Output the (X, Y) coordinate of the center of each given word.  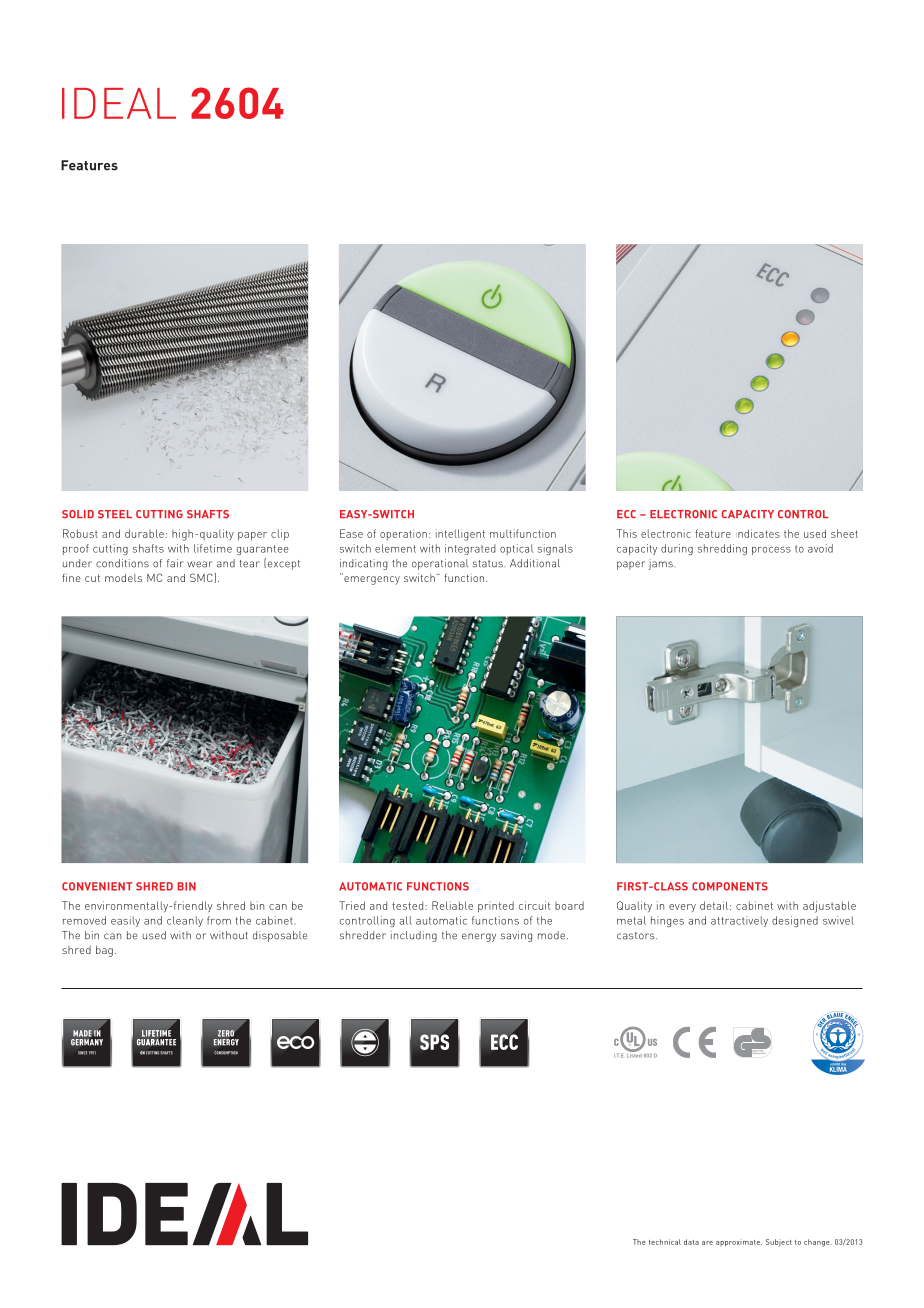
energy (479, 937)
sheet (844, 533)
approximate (739, 1243)
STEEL (115, 514)
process (771, 551)
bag (104, 951)
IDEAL (119, 103)
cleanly (185, 921)
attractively (739, 921)
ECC (626, 514)
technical (665, 1242)
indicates (759, 533)
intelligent (460, 535)
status (489, 564)
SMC (202, 578)
